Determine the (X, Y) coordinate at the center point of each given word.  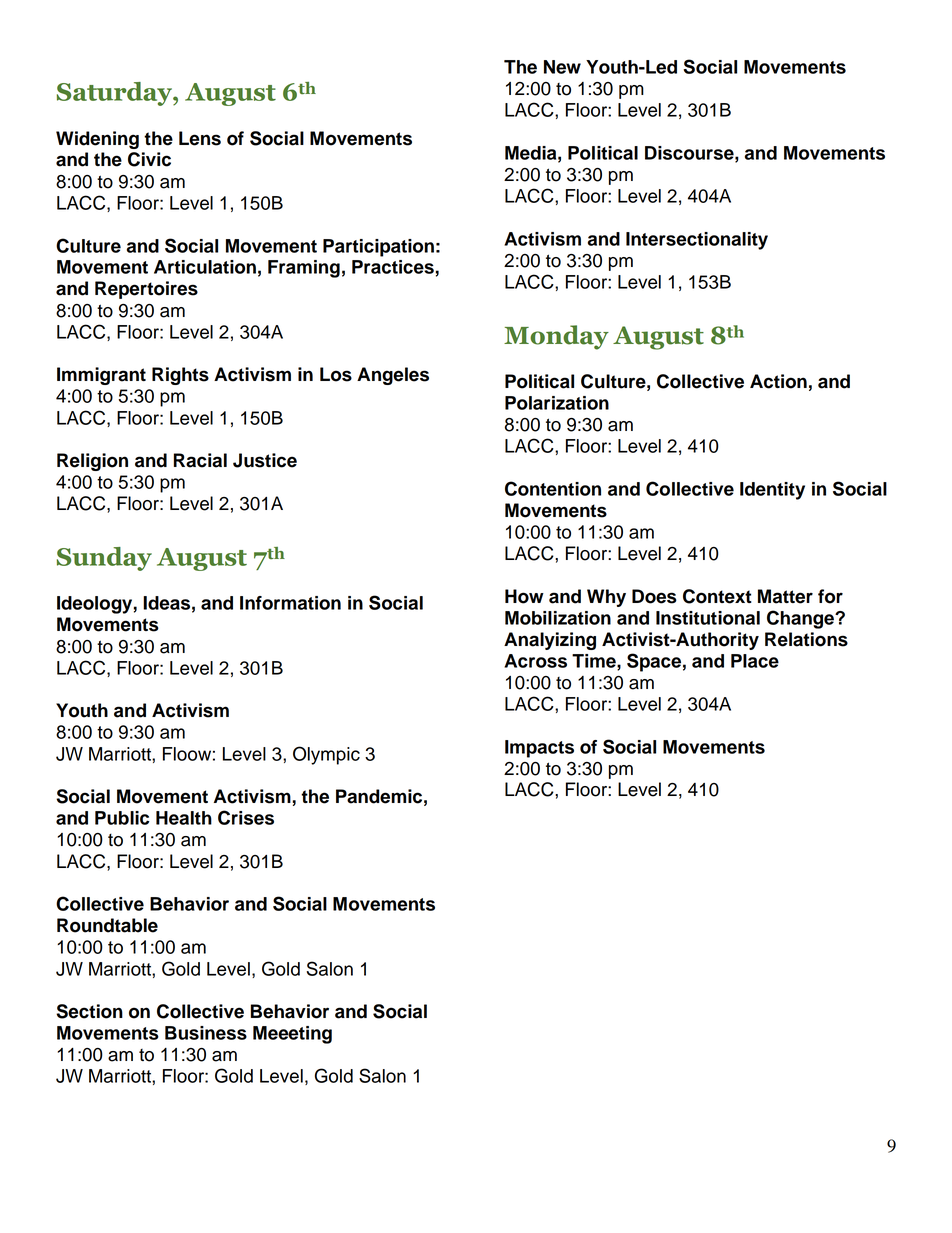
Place (755, 661)
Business (206, 1033)
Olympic (326, 755)
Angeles (393, 376)
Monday (556, 337)
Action (778, 381)
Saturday (115, 94)
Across (535, 661)
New (562, 67)
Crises (246, 817)
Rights (180, 376)
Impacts (539, 749)
